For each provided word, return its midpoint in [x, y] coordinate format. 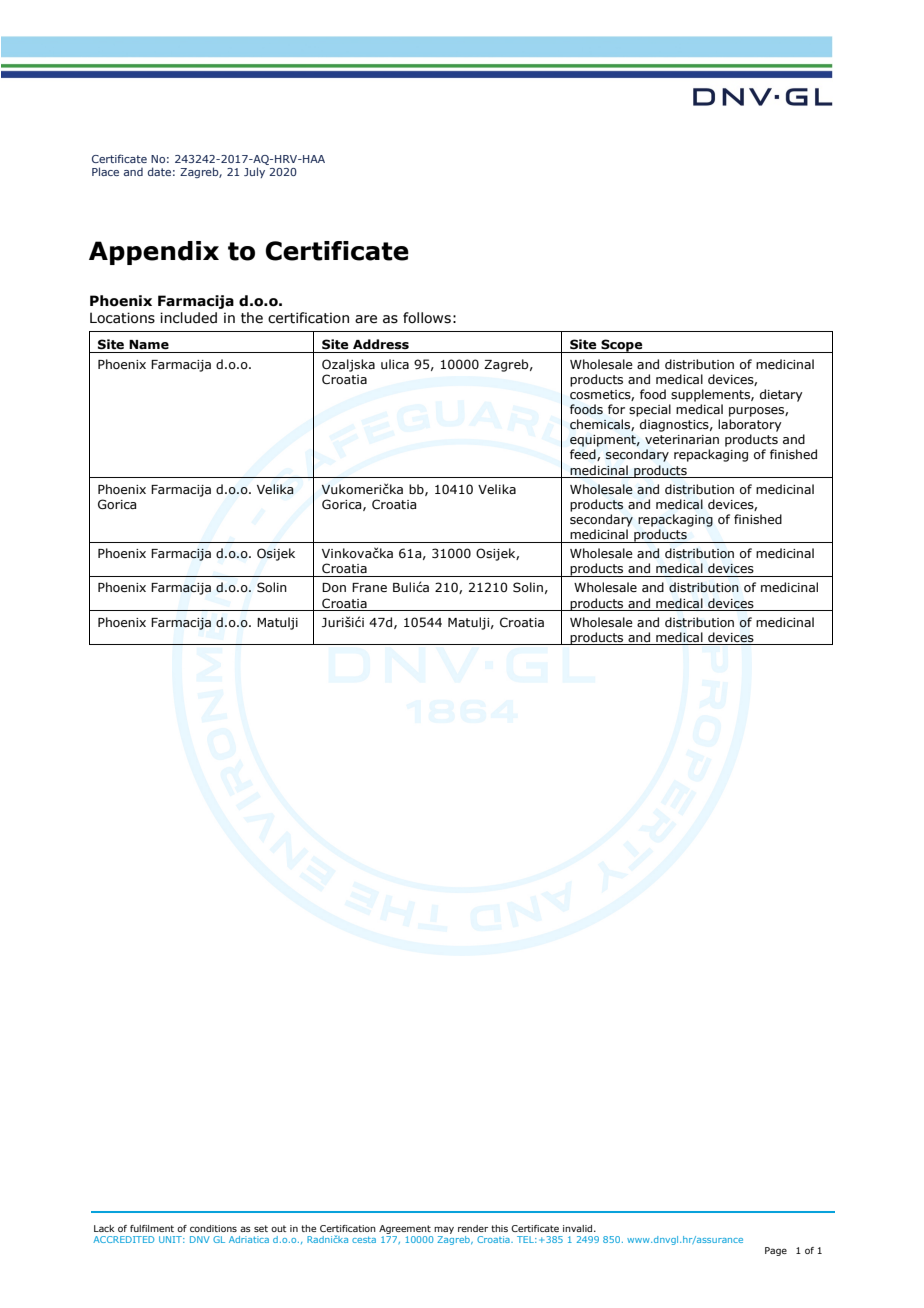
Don [334, 587]
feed [584, 455]
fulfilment [152, 1228]
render [473, 1228]
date [159, 171]
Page [776, 1251]
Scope [622, 346]
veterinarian [682, 439]
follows [427, 318]
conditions [213, 1228]
